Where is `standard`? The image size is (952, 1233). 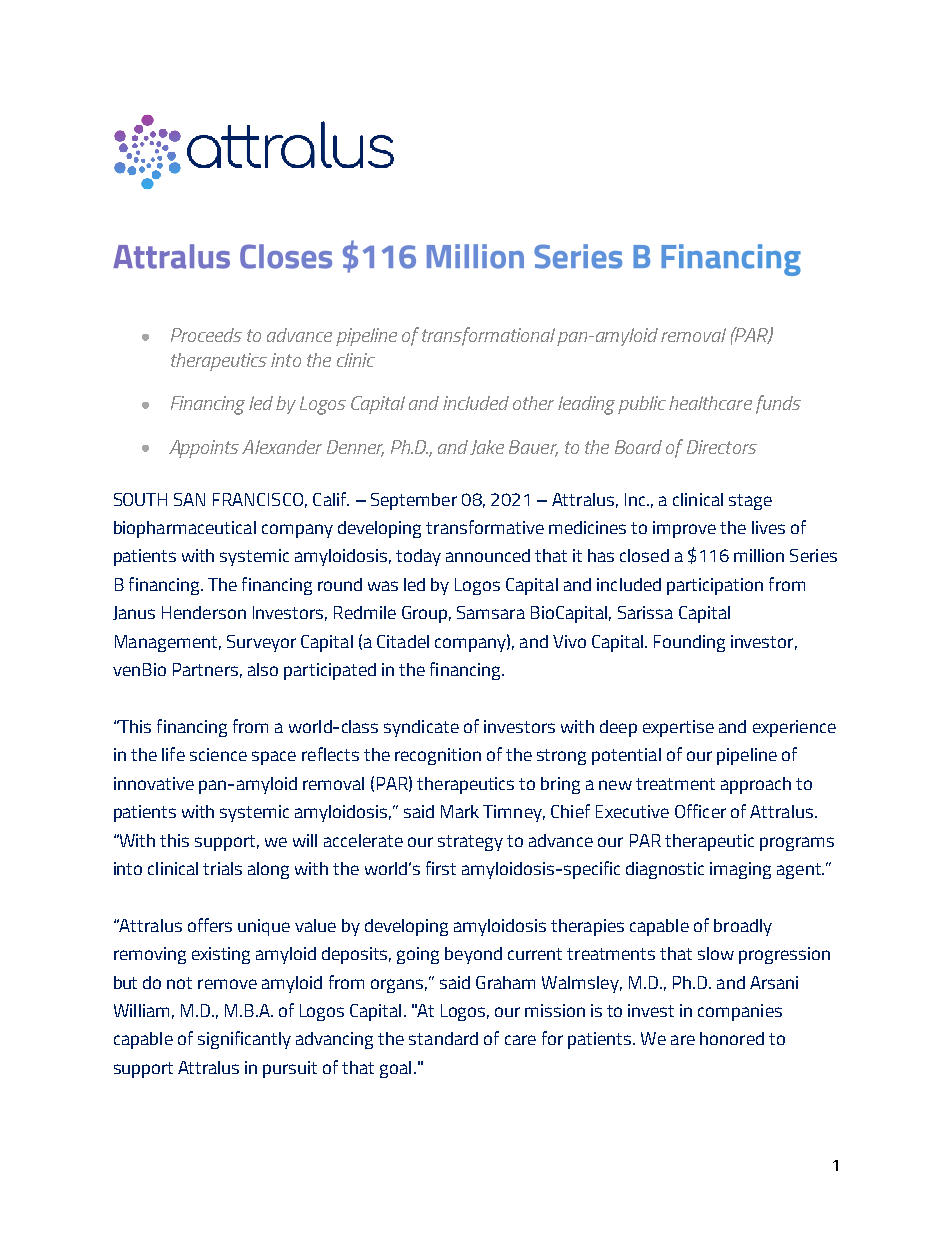 standard is located at coordinates (443, 1038).
